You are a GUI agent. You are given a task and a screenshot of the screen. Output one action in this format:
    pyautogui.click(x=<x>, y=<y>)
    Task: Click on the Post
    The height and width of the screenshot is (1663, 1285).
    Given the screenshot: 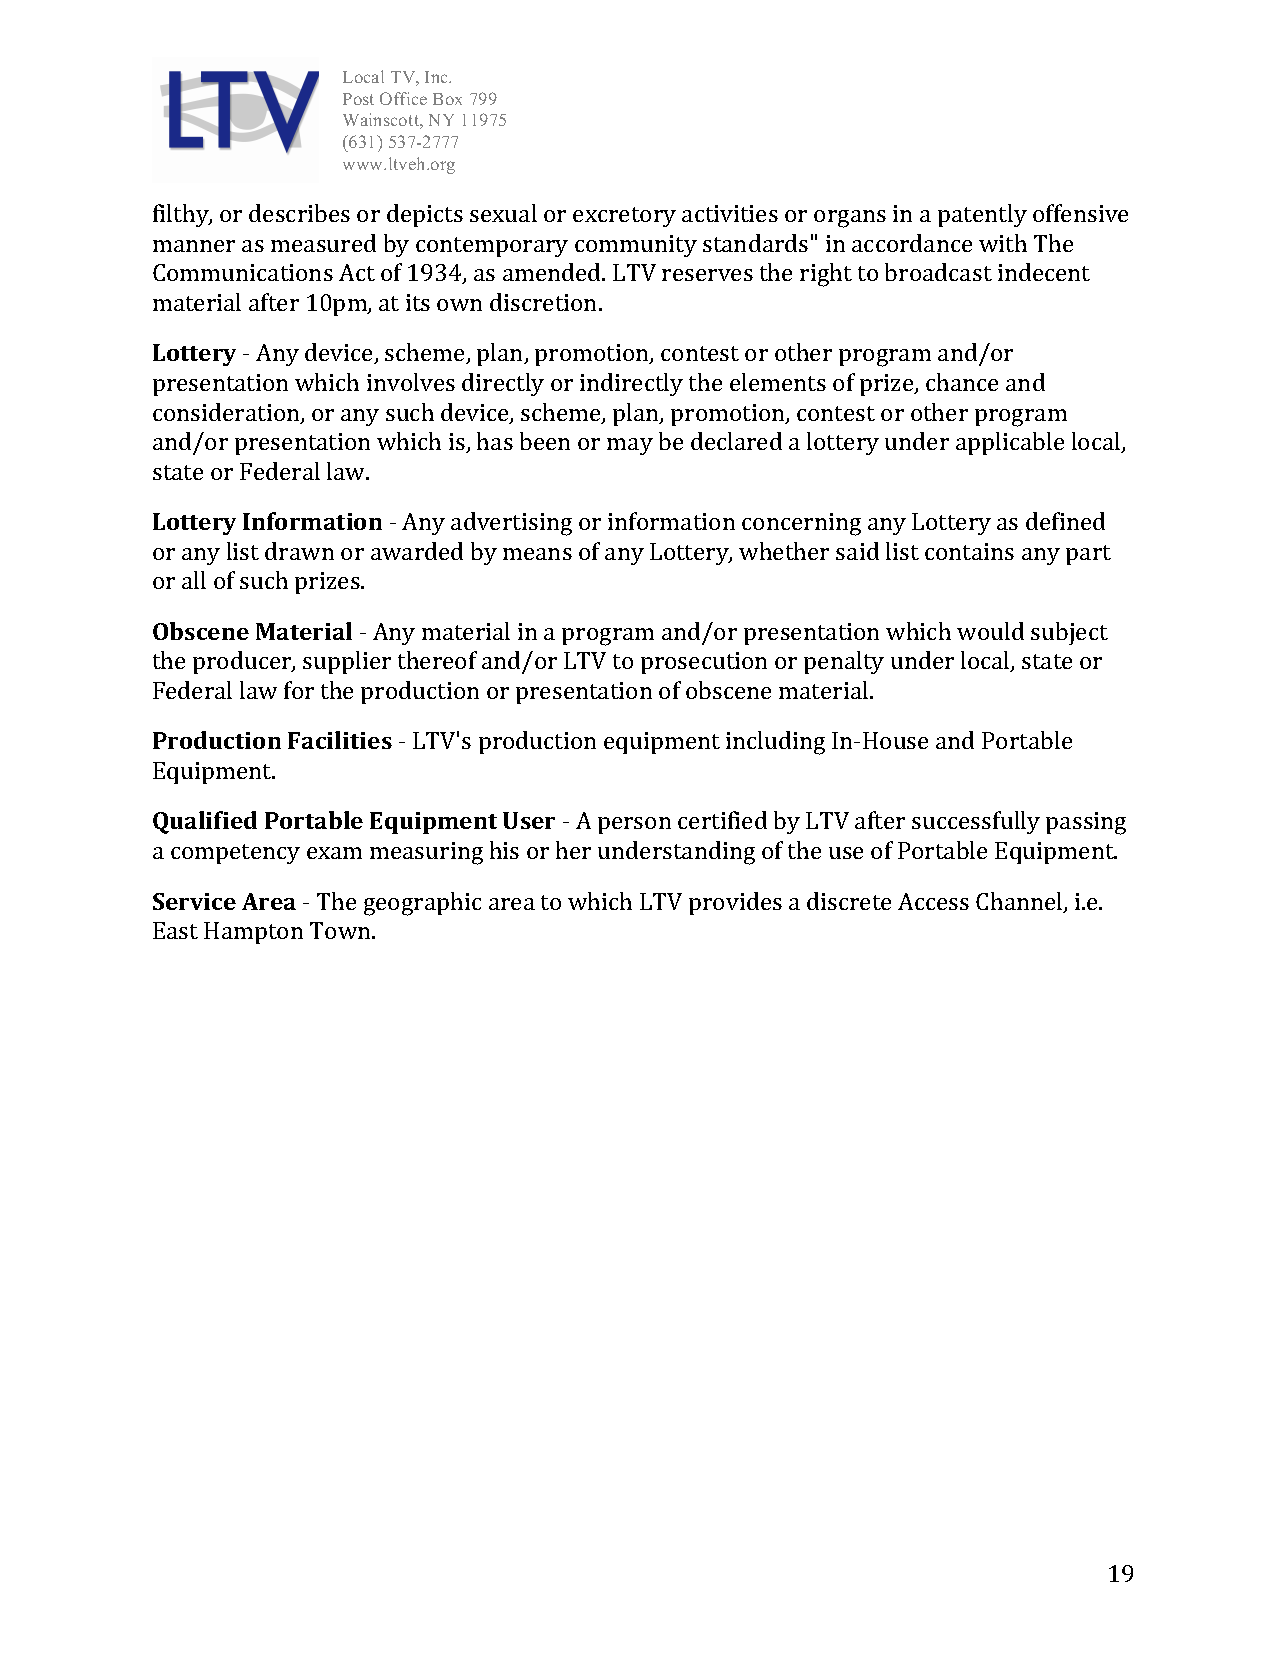 What is the action you would take?
    pyautogui.click(x=358, y=99)
